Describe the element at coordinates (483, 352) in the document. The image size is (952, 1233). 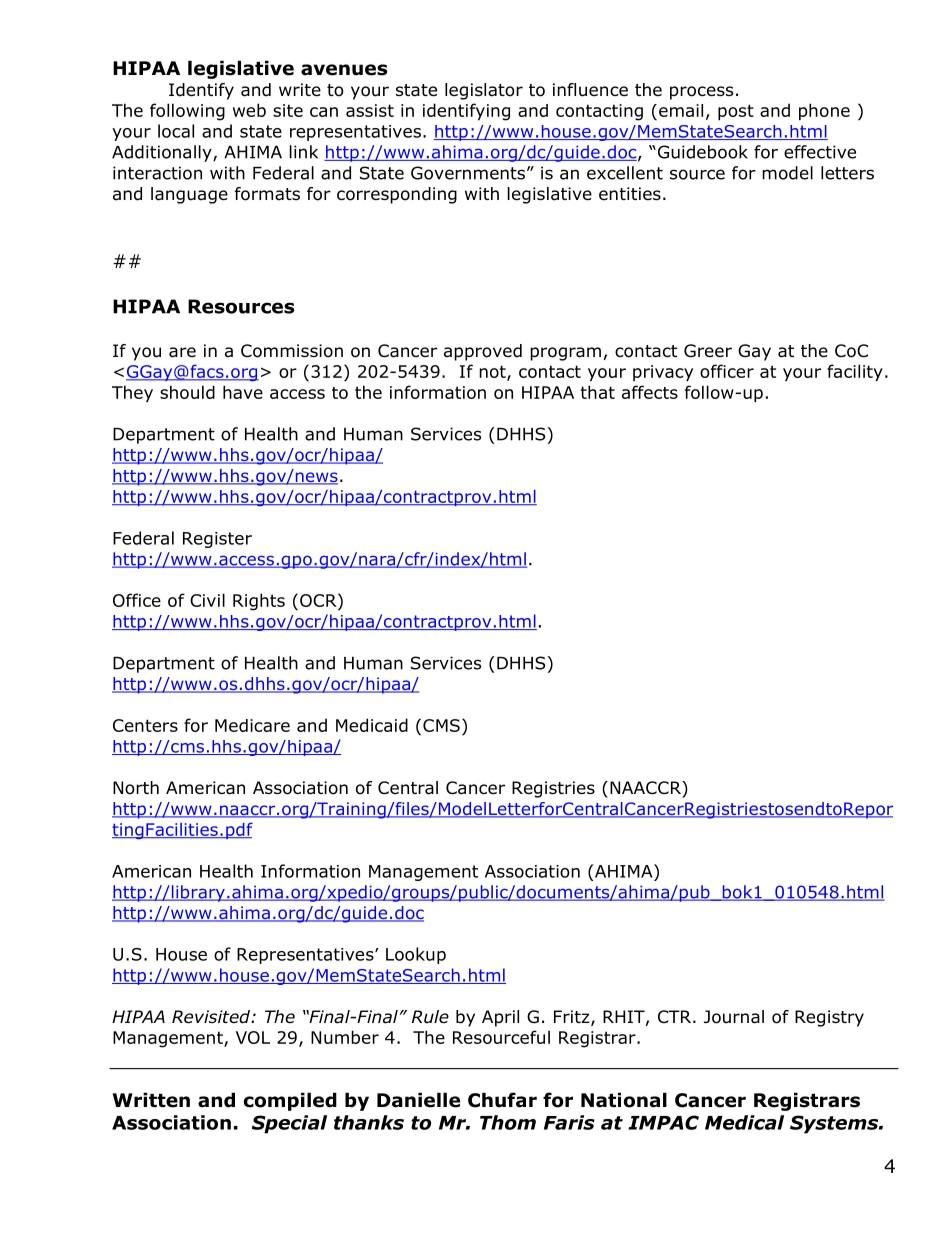
I see `approved` at that location.
